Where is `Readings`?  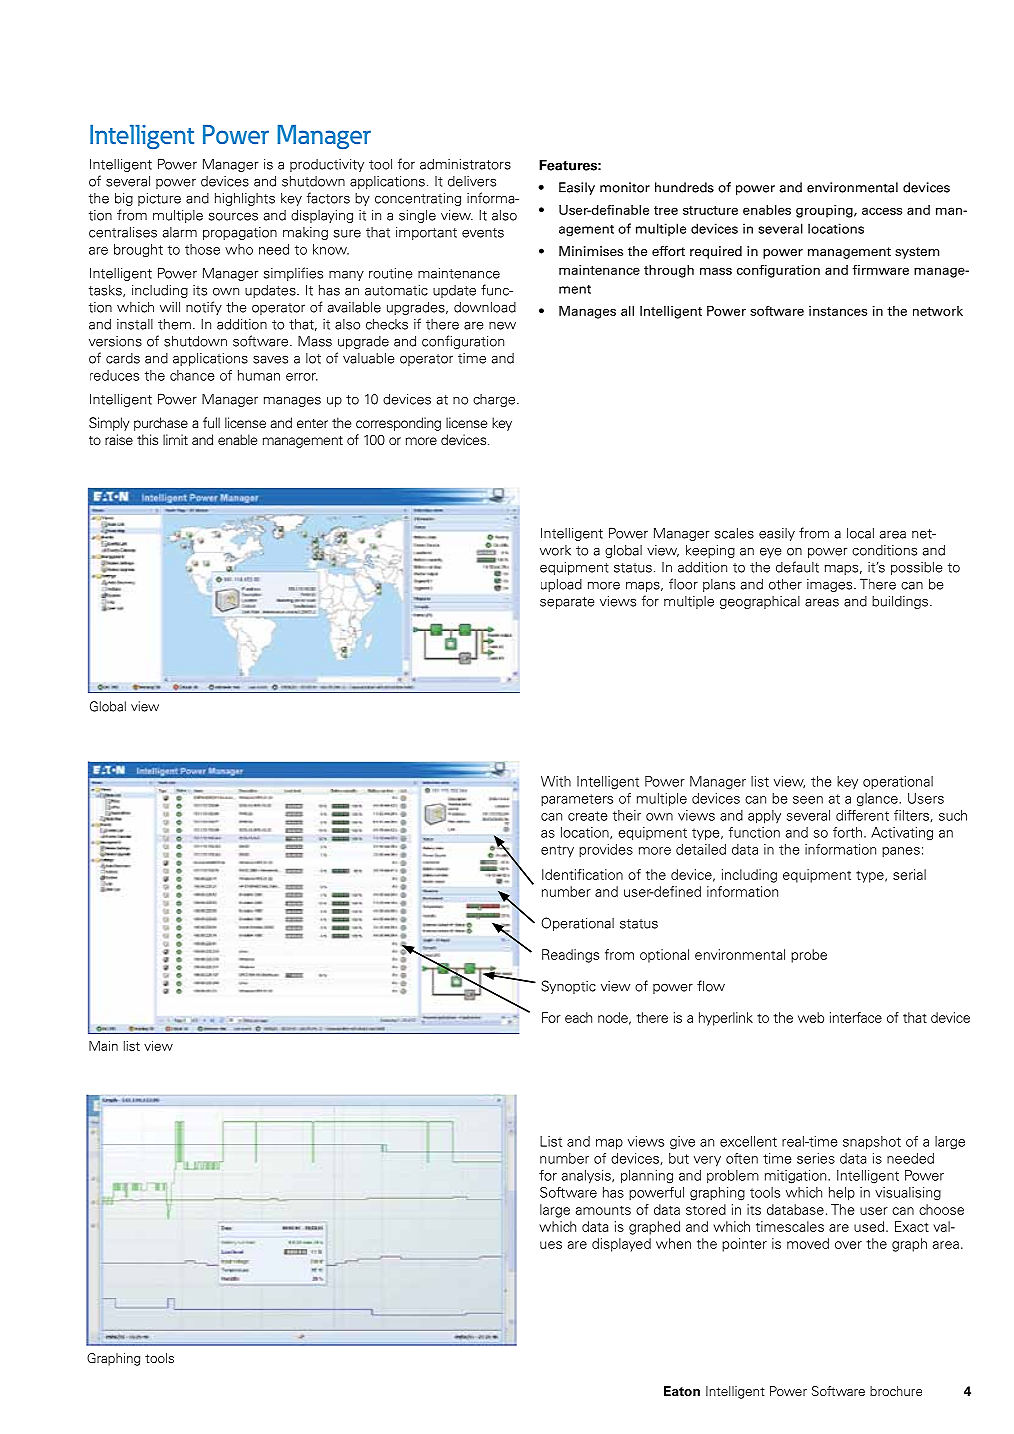
Readings is located at coordinates (570, 956).
